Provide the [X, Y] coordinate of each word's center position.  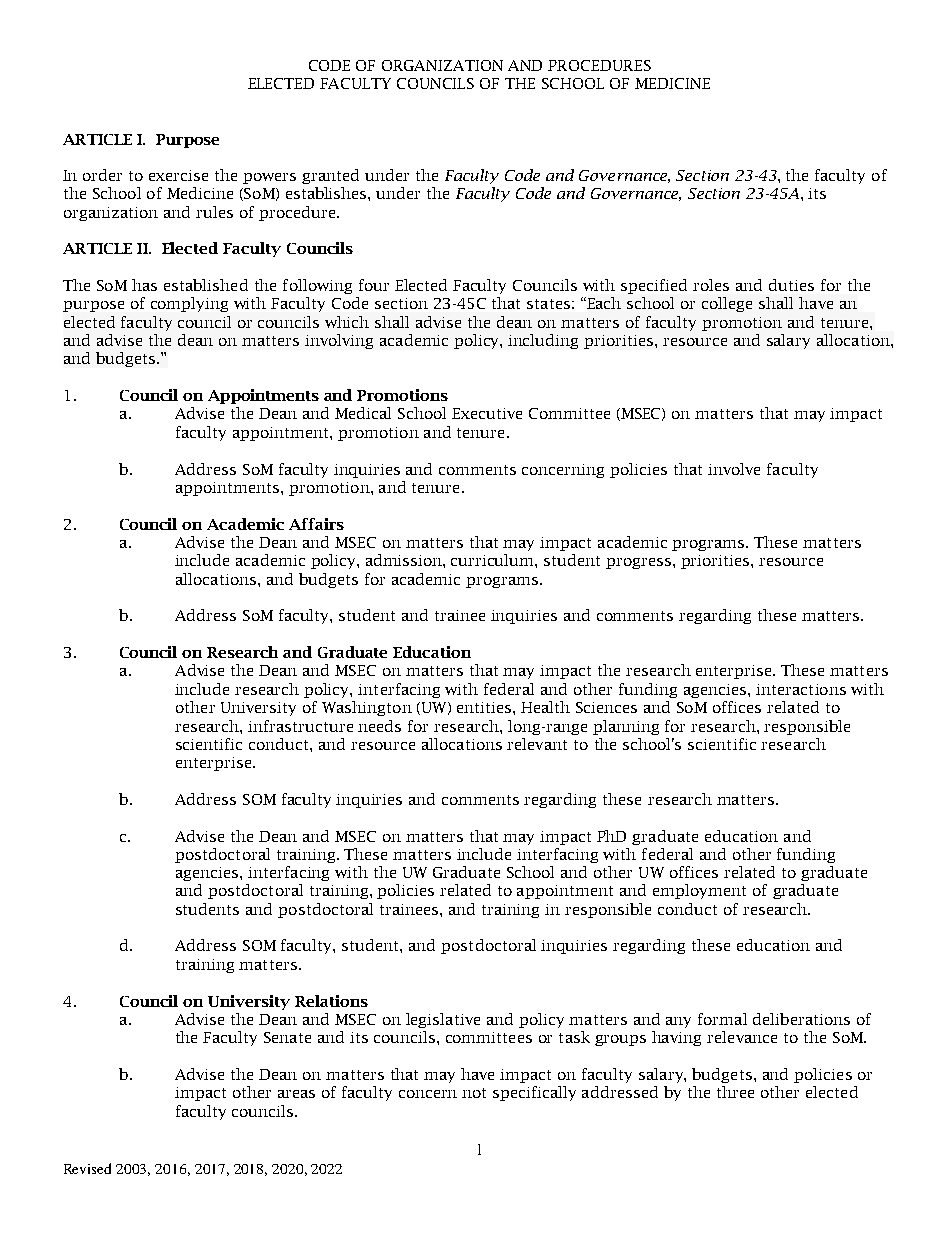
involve [734, 469]
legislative [443, 1020]
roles [711, 285]
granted [330, 176]
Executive [487, 413]
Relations [331, 1001]
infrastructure [300, 726]
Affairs [316, 524]
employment [699, 891]
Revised [87, 1168]
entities [485, 707]
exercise [178, 175]
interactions [801, 689]
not [474, 1093]
